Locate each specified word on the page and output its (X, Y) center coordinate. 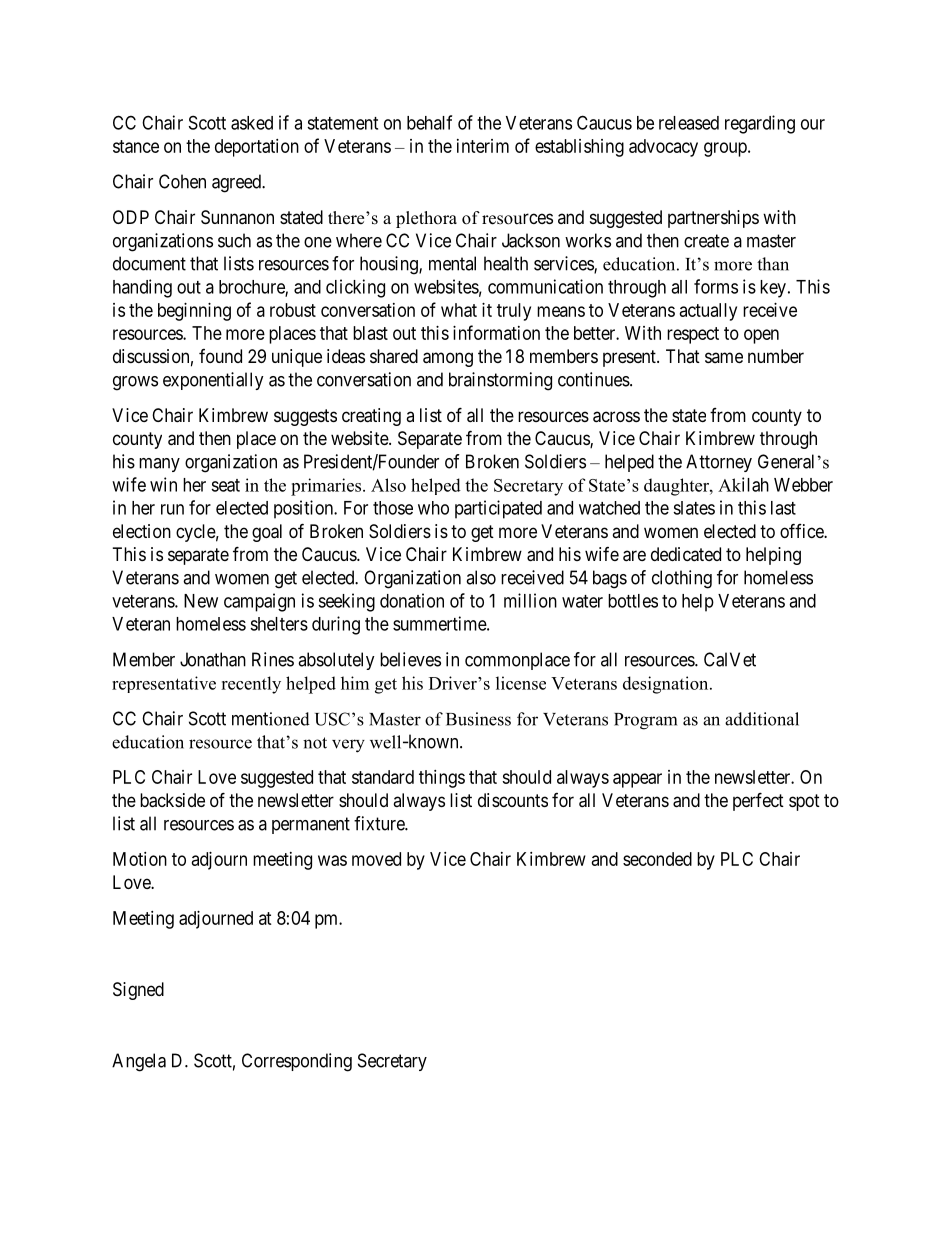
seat (225, 485)
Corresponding (297, 1062)
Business (478, 719)
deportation (257, 148)
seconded (657, 859)
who (433, 508)
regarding (760, 124)
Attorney (719, 463)
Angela (139, 1062)
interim (483, 146)
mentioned (271, 719)
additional (762, 719)
